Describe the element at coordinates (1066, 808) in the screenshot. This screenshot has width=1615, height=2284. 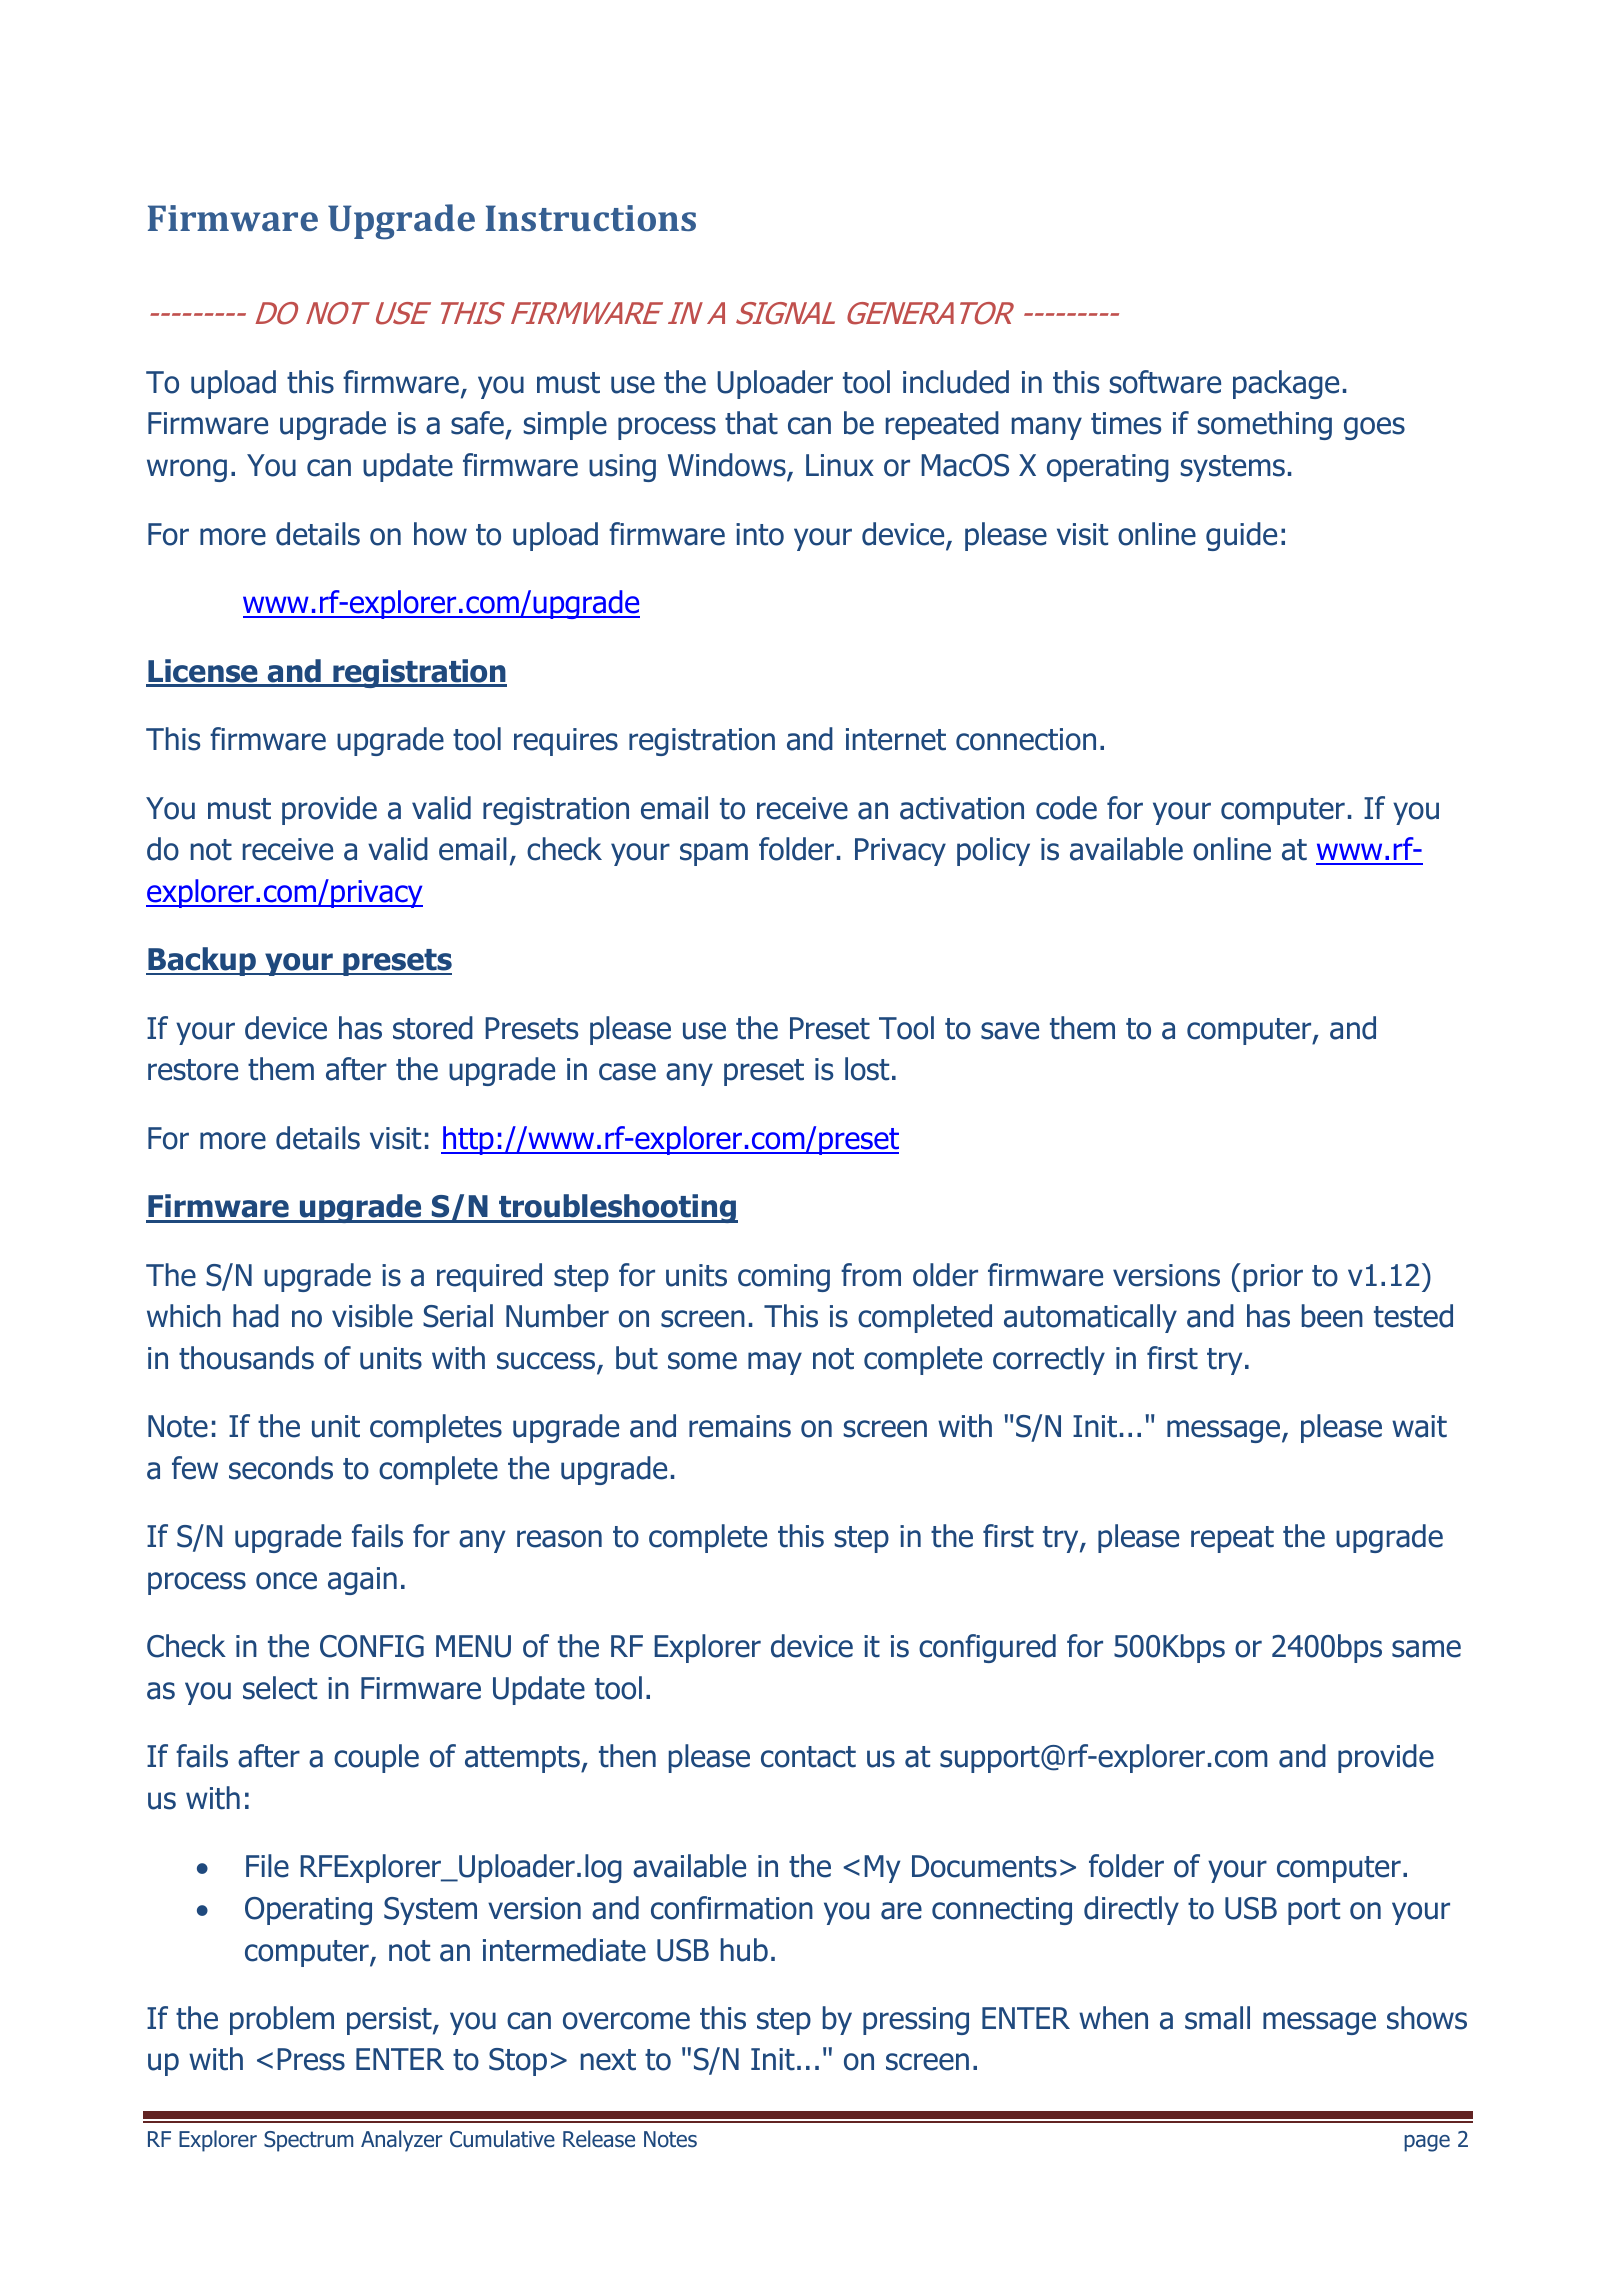
I see `code` at that location.
